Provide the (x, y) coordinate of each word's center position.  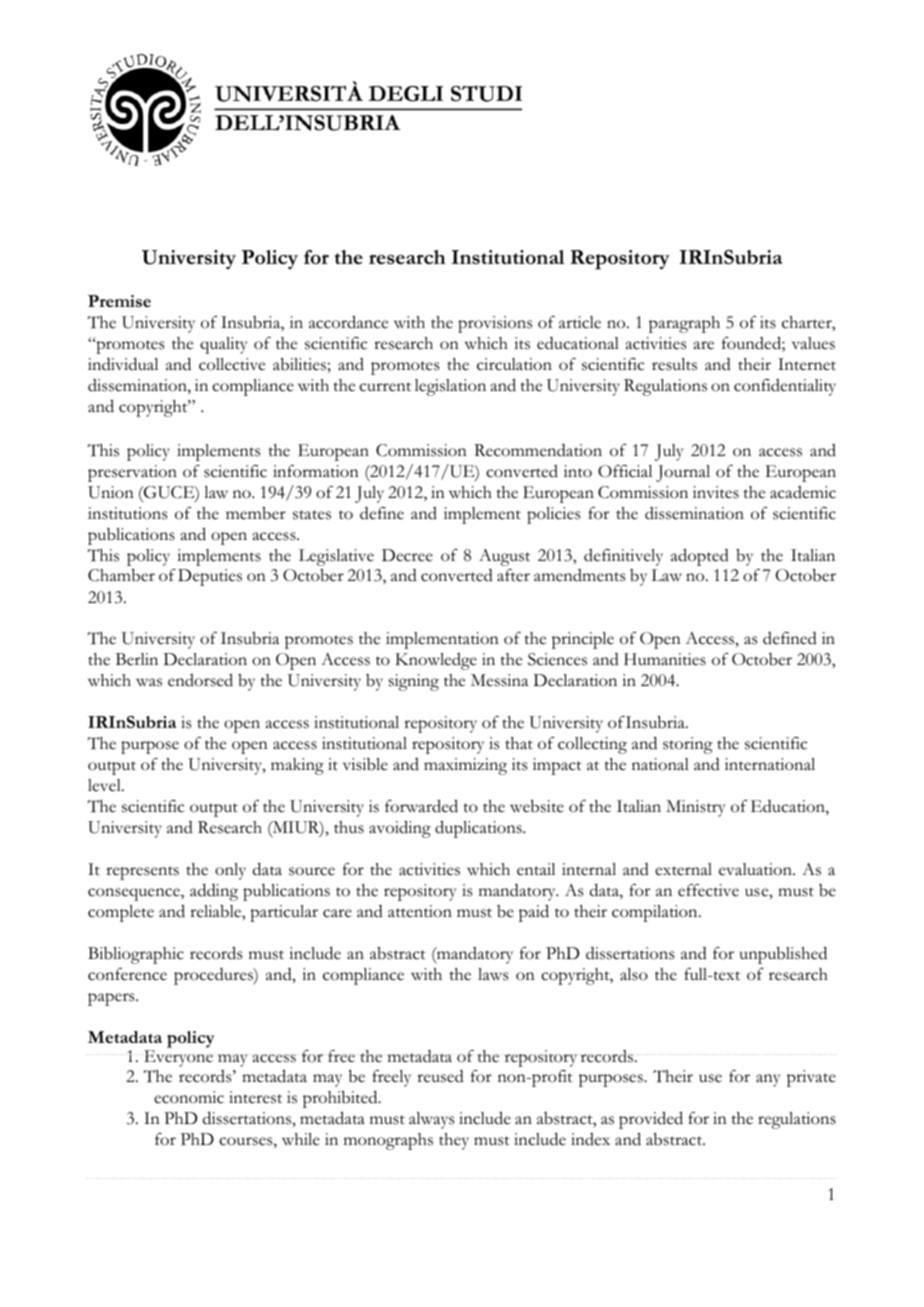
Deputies (210, 577)
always (431, 1120)
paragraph (684, 324)
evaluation (756, 869)
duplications (479, 829)
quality (223, 345)
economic (189, 1097)
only (230, 871)
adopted (700, 557)
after (513, 575)
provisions (495, 324)
